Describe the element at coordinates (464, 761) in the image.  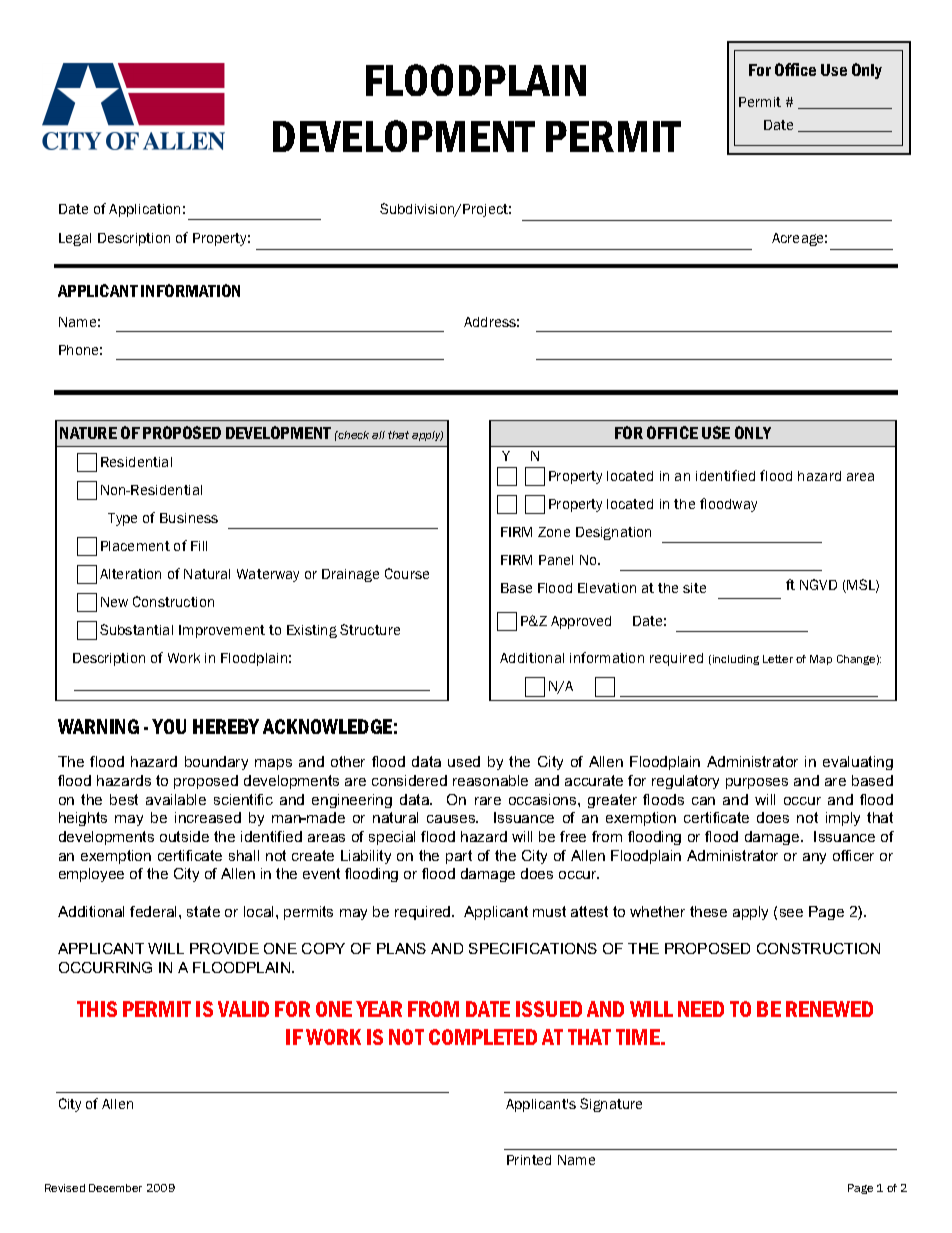
I see `used` at that location.
